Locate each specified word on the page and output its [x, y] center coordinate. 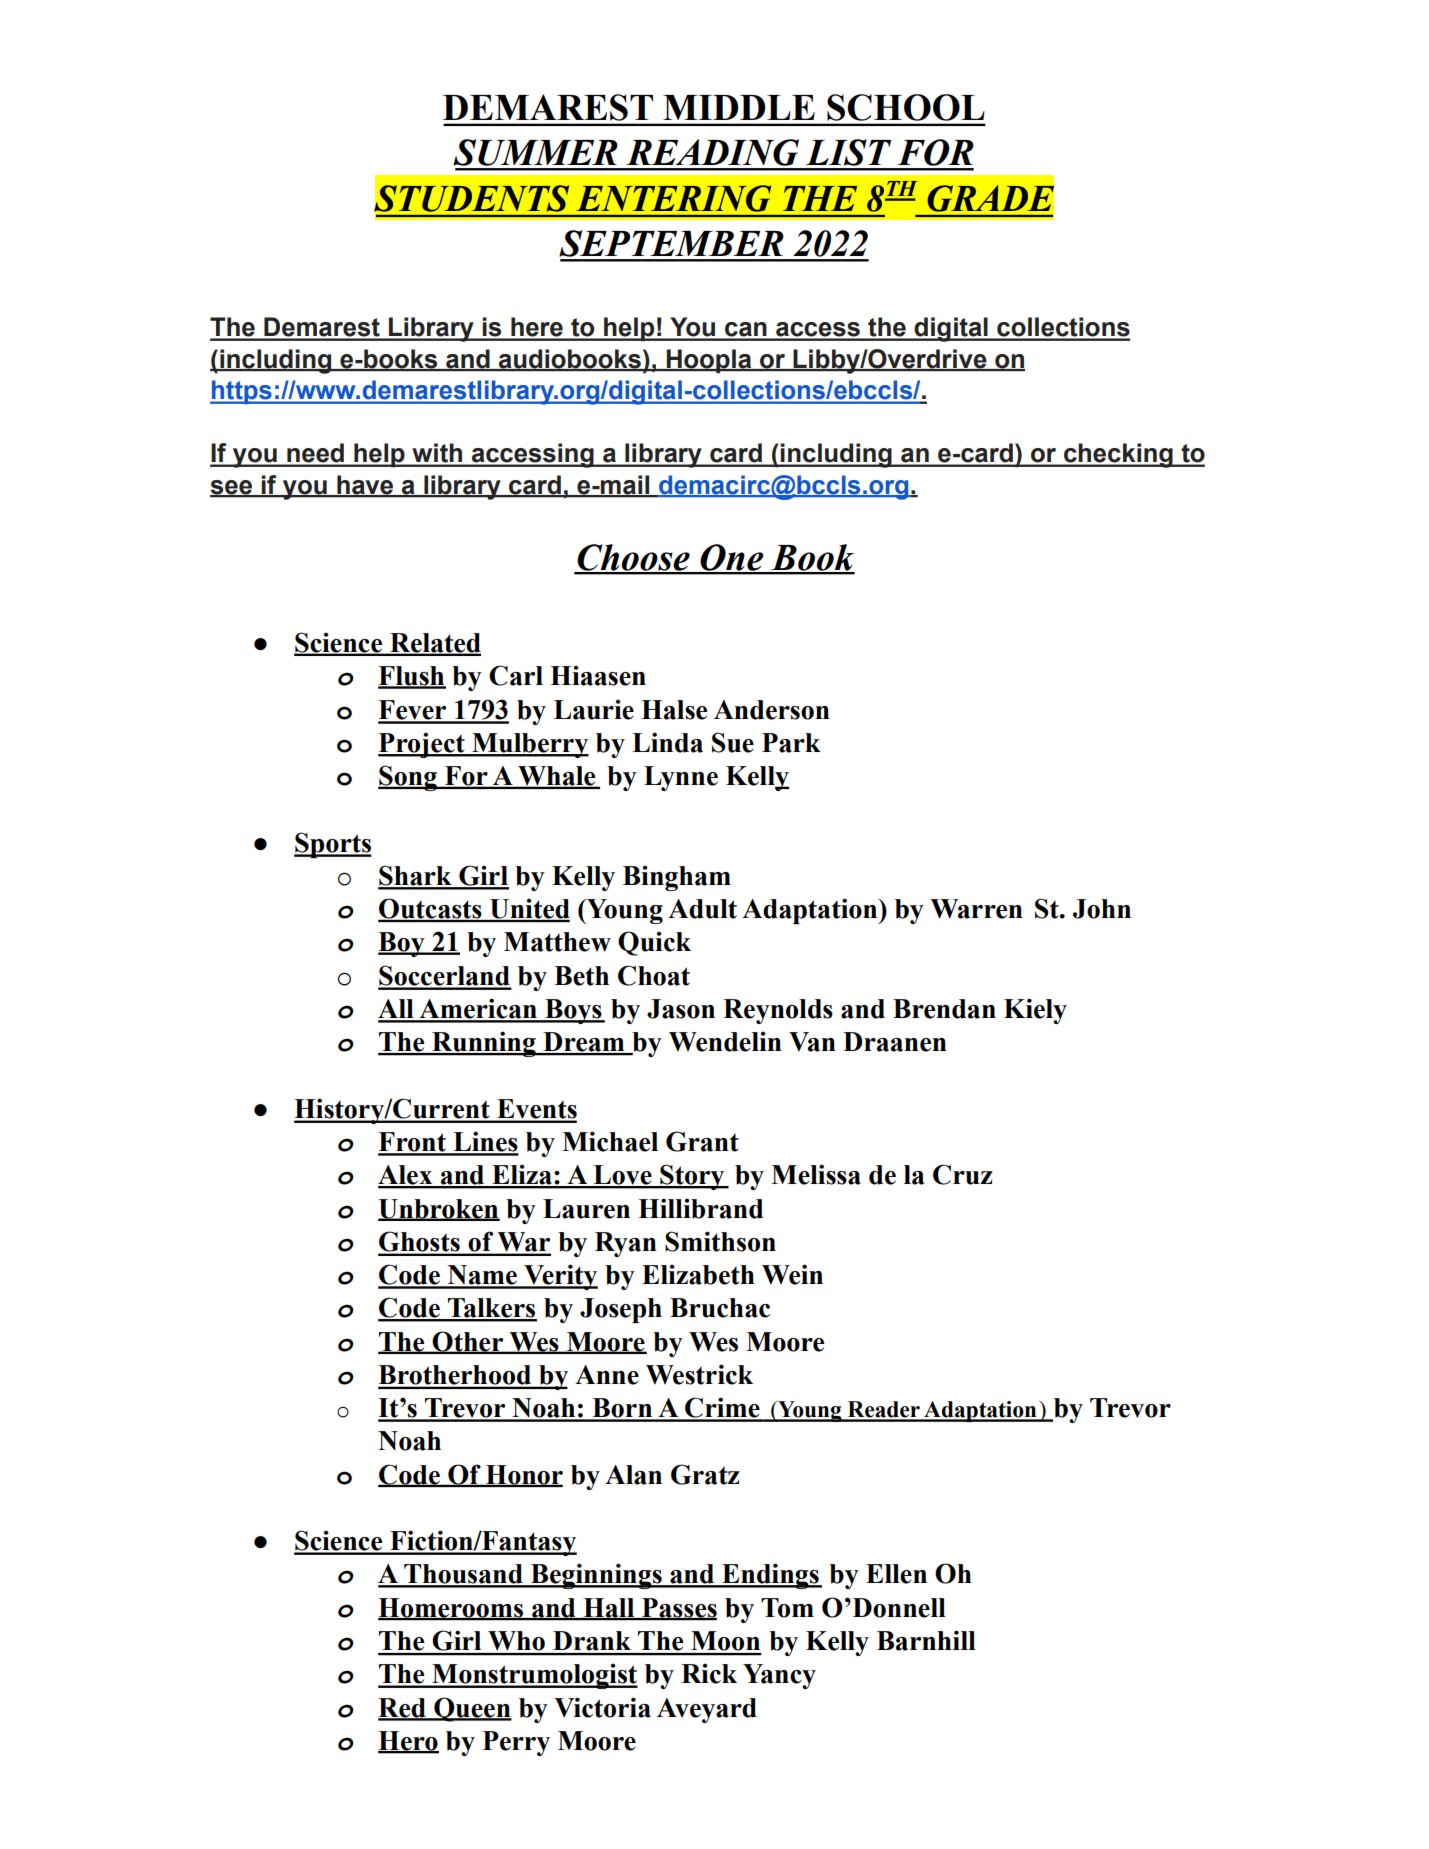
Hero [408, 1742]
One [732, 558]
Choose [633, 558]
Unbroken [439, 1209]
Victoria [602, 1707]
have [365, 486]
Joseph [621, 1310]
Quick [654, 943]
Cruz [963, 1174]
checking [1118, 455]
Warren [976, 909]
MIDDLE [739, 107]
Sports [333, 845]
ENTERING [673, 198]
